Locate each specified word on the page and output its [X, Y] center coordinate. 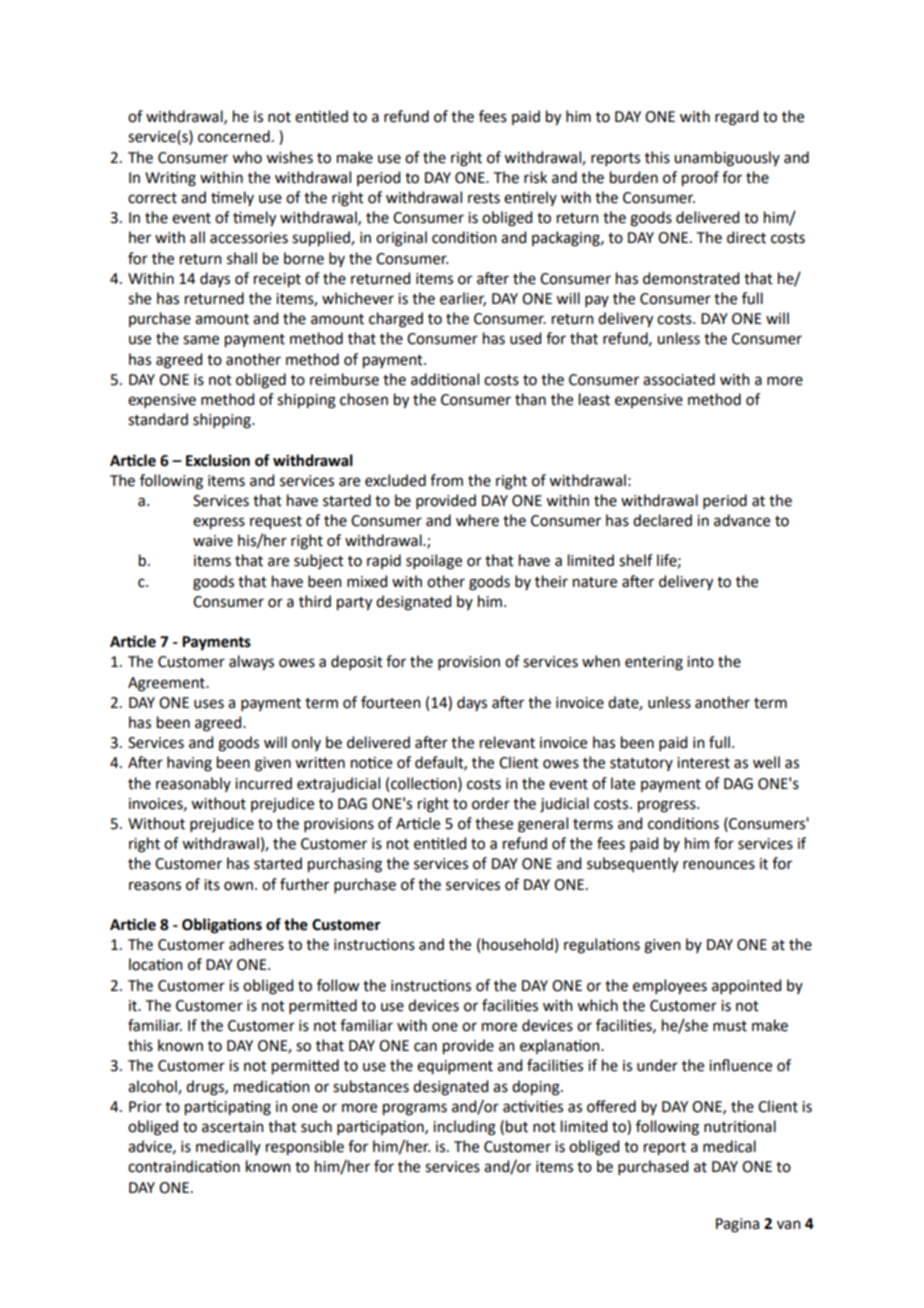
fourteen [390, 702]
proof [700, 178]
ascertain [232, 1127]
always [251, 662]
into [700, 662]
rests [484, 198]
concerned [234, 136]
